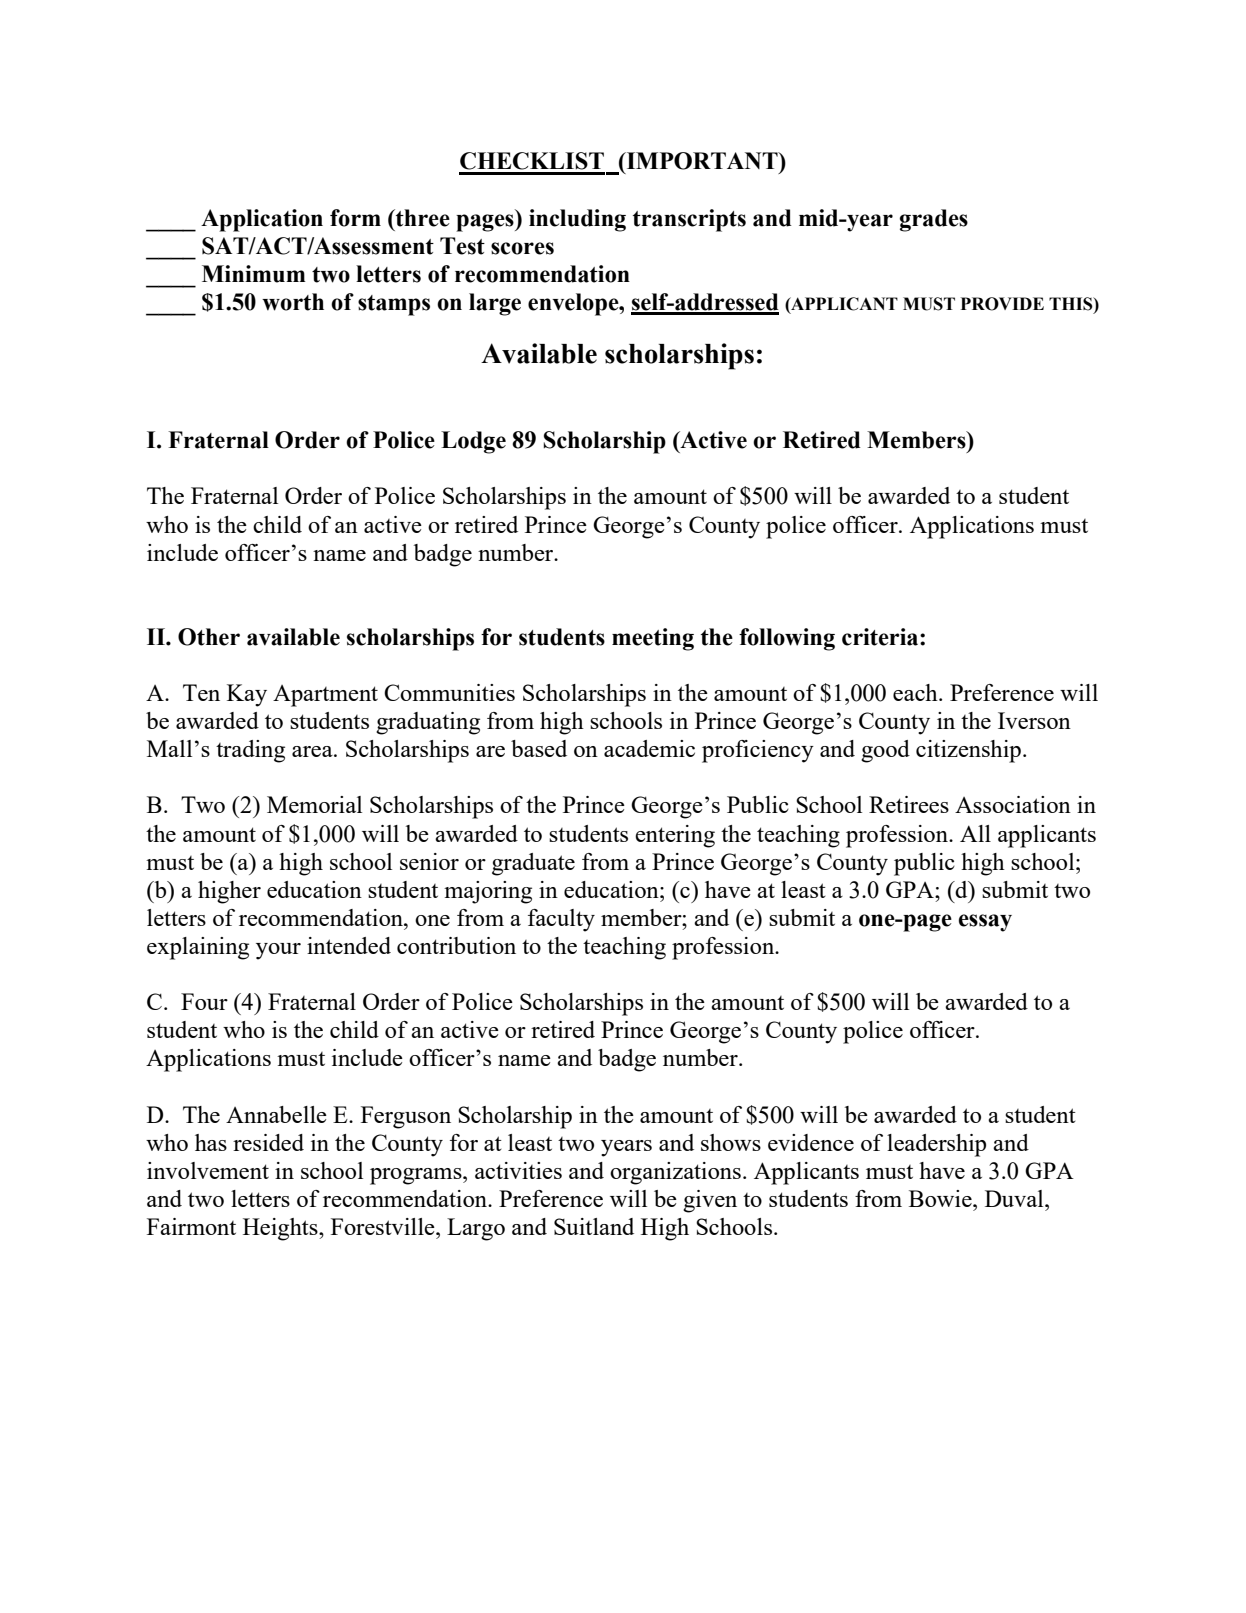 The height and width of the page is (1613, 1246). I want to click on citizenship, so click(968, 751).
